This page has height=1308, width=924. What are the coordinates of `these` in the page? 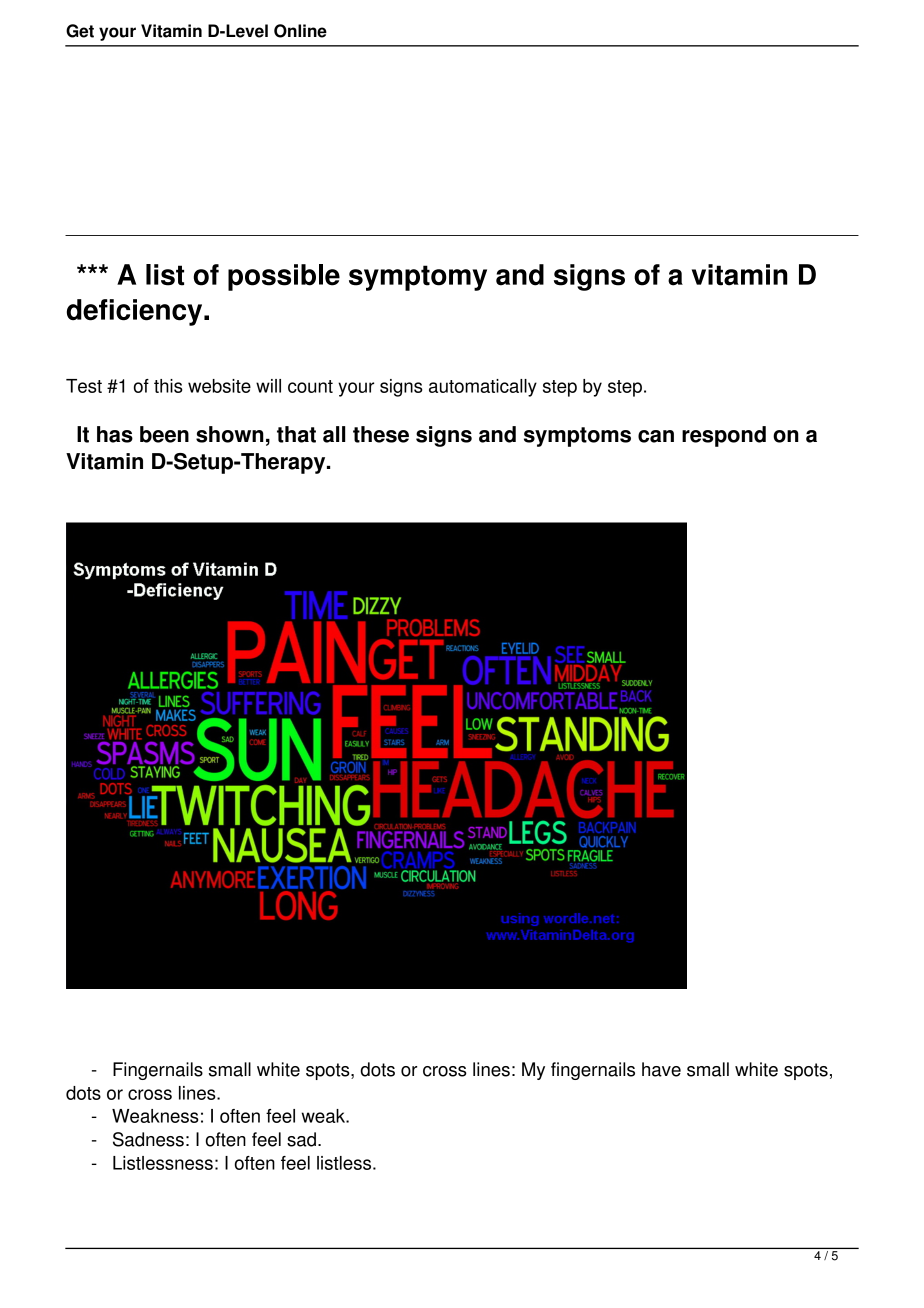 It's located at (381, 434).
